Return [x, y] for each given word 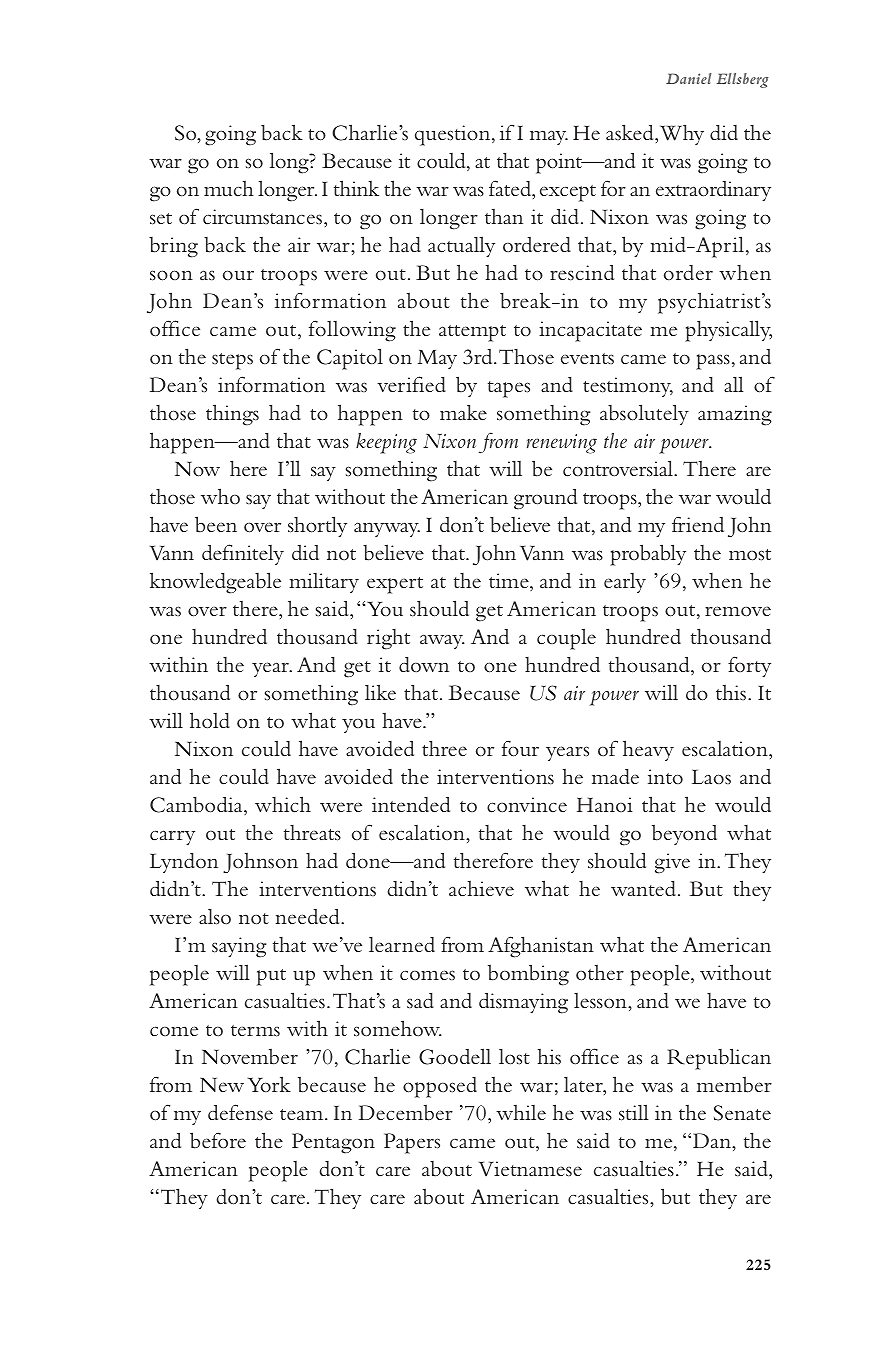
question [454, 135]
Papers [412, 1143]
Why [682, 135]
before [218, 1140]
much [229, 189]
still [634, 1112]
